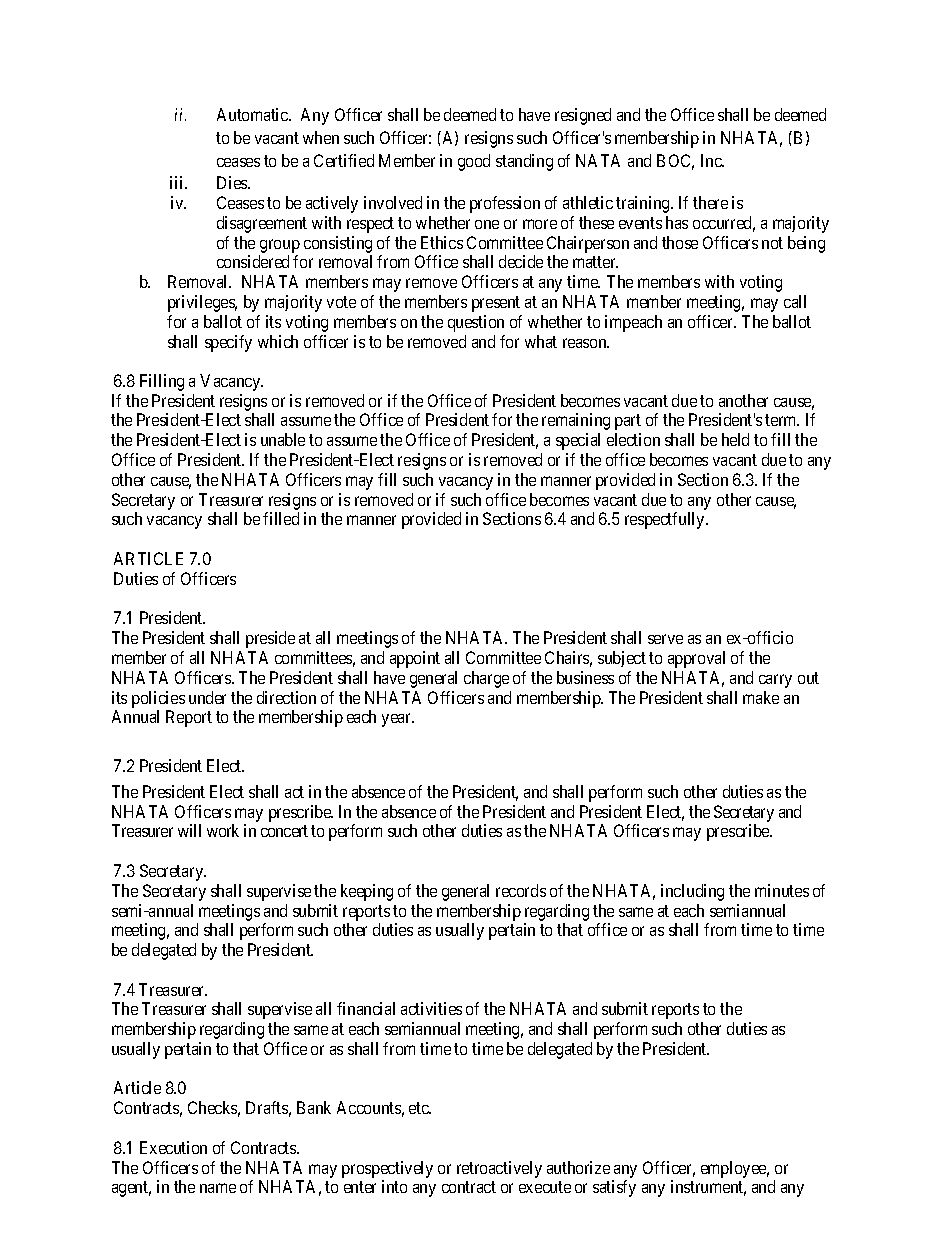 The image size is (952, 1233). What do you see at coordinates (541, 341) in the screenshot?
I see `what` at bounding box center [541, 341].
